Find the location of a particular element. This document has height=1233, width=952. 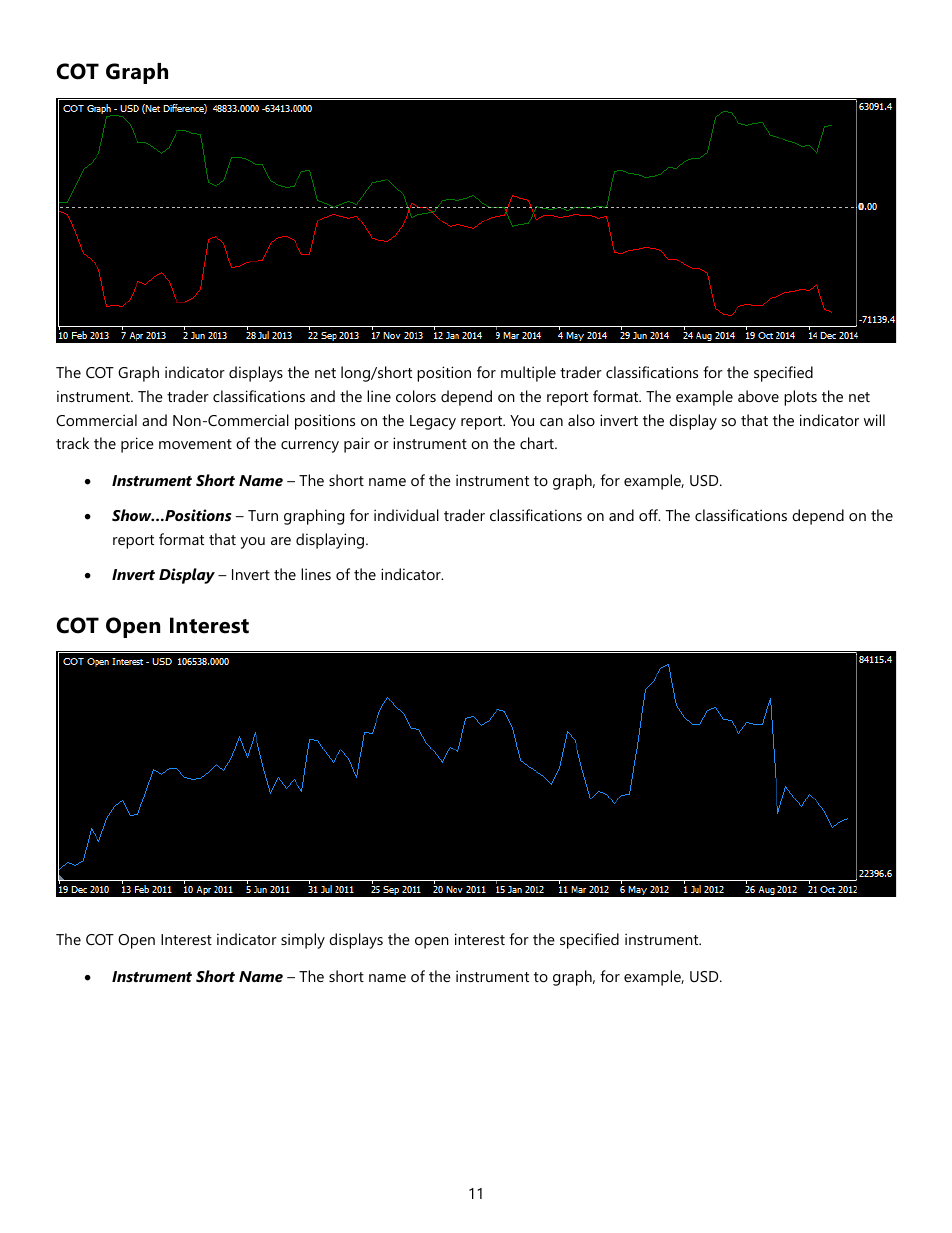

are is located at coordinates (281, 541).
